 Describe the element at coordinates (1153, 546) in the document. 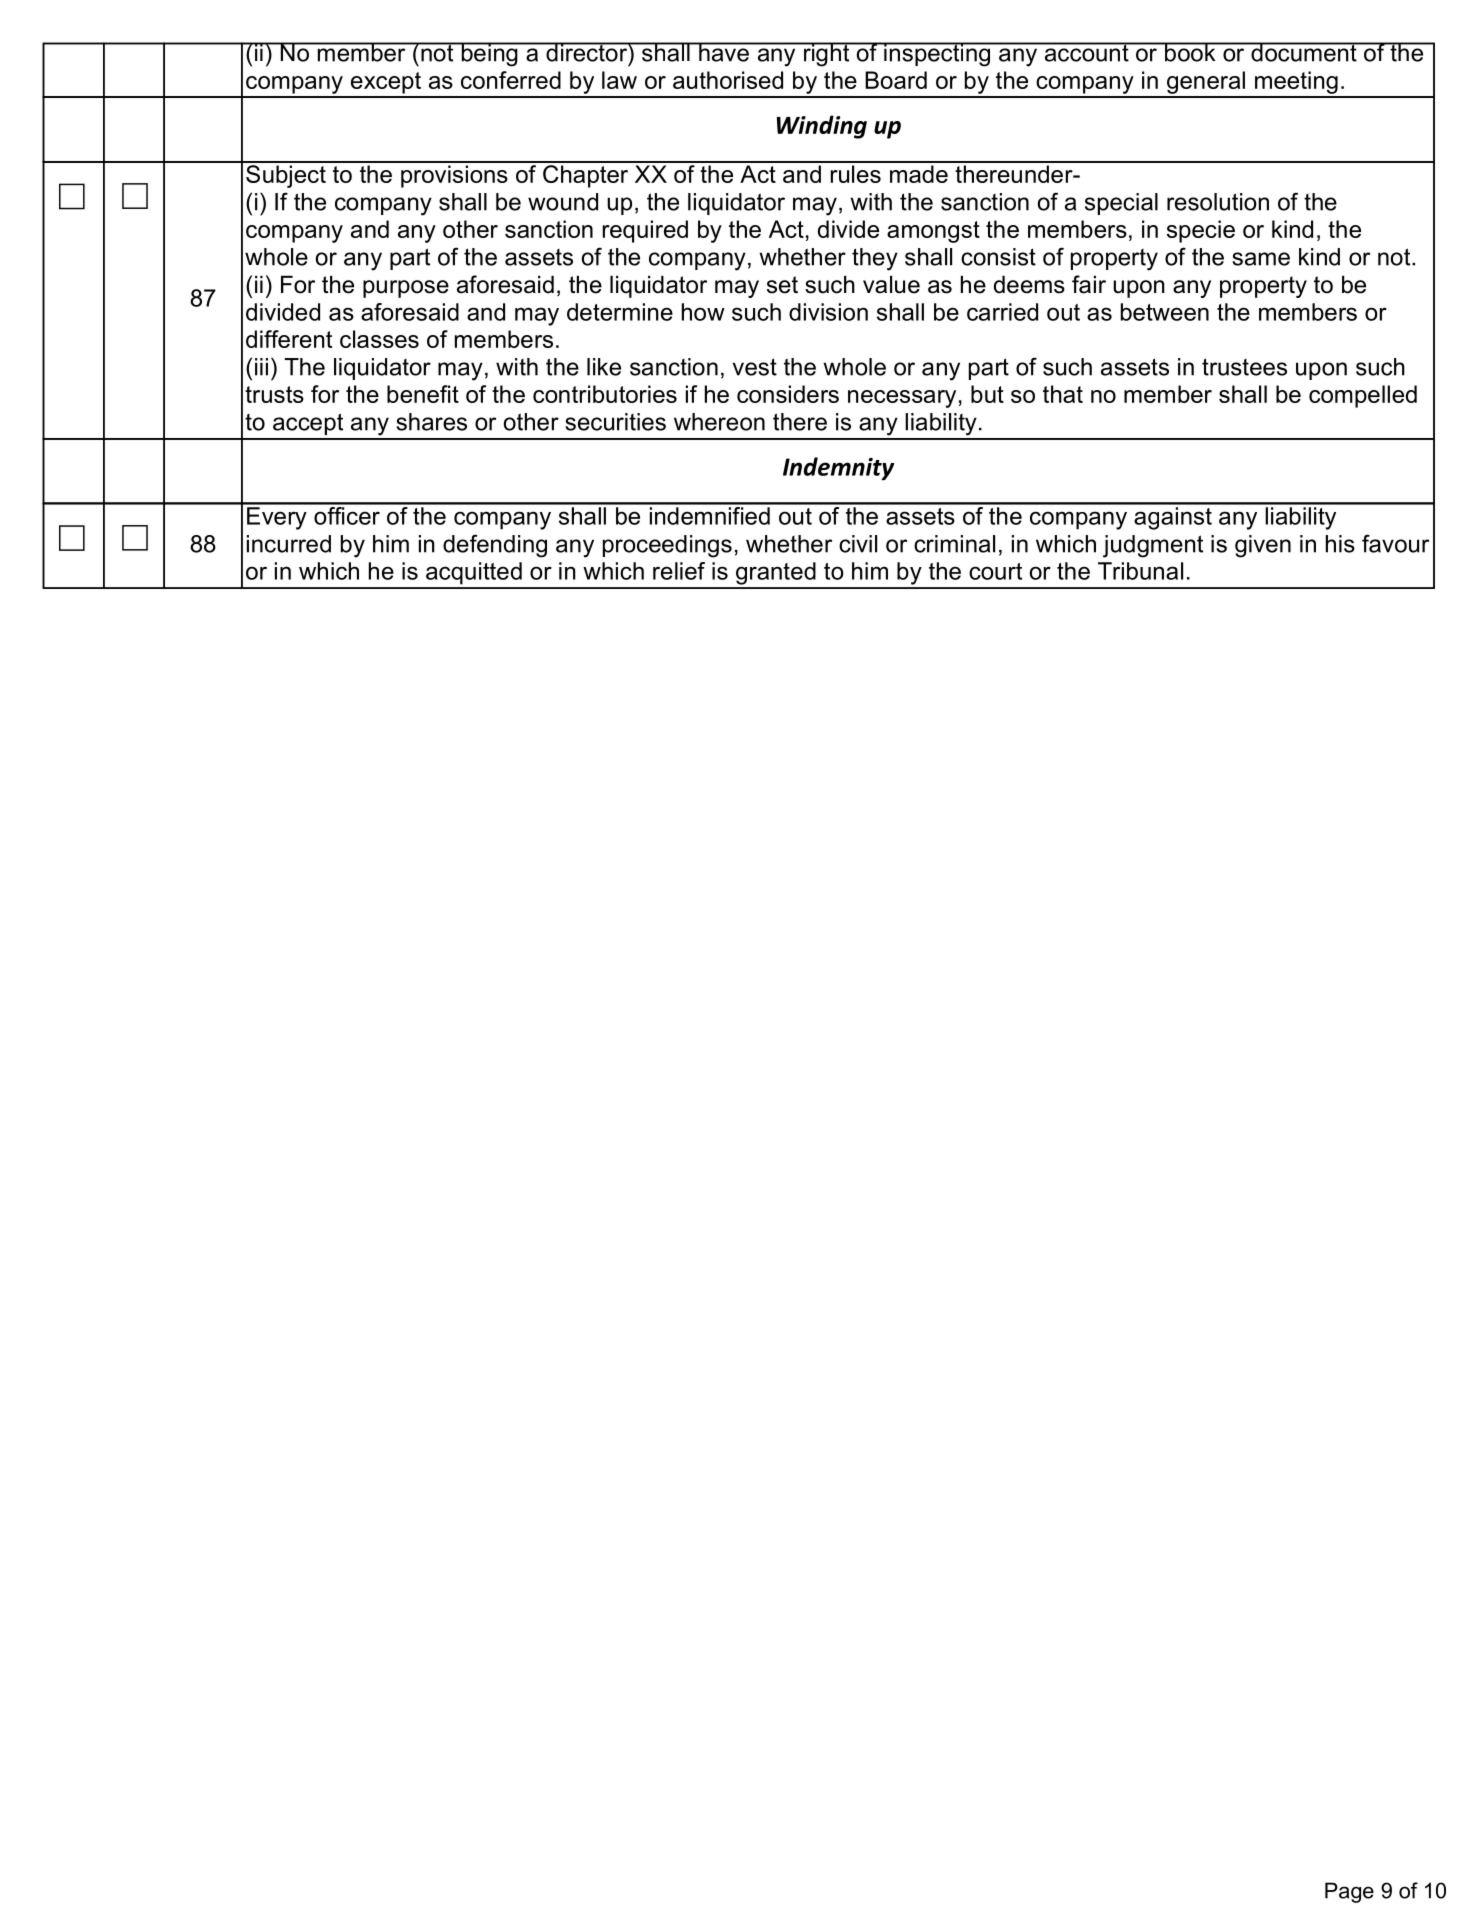

I see `judgment` at that location.
